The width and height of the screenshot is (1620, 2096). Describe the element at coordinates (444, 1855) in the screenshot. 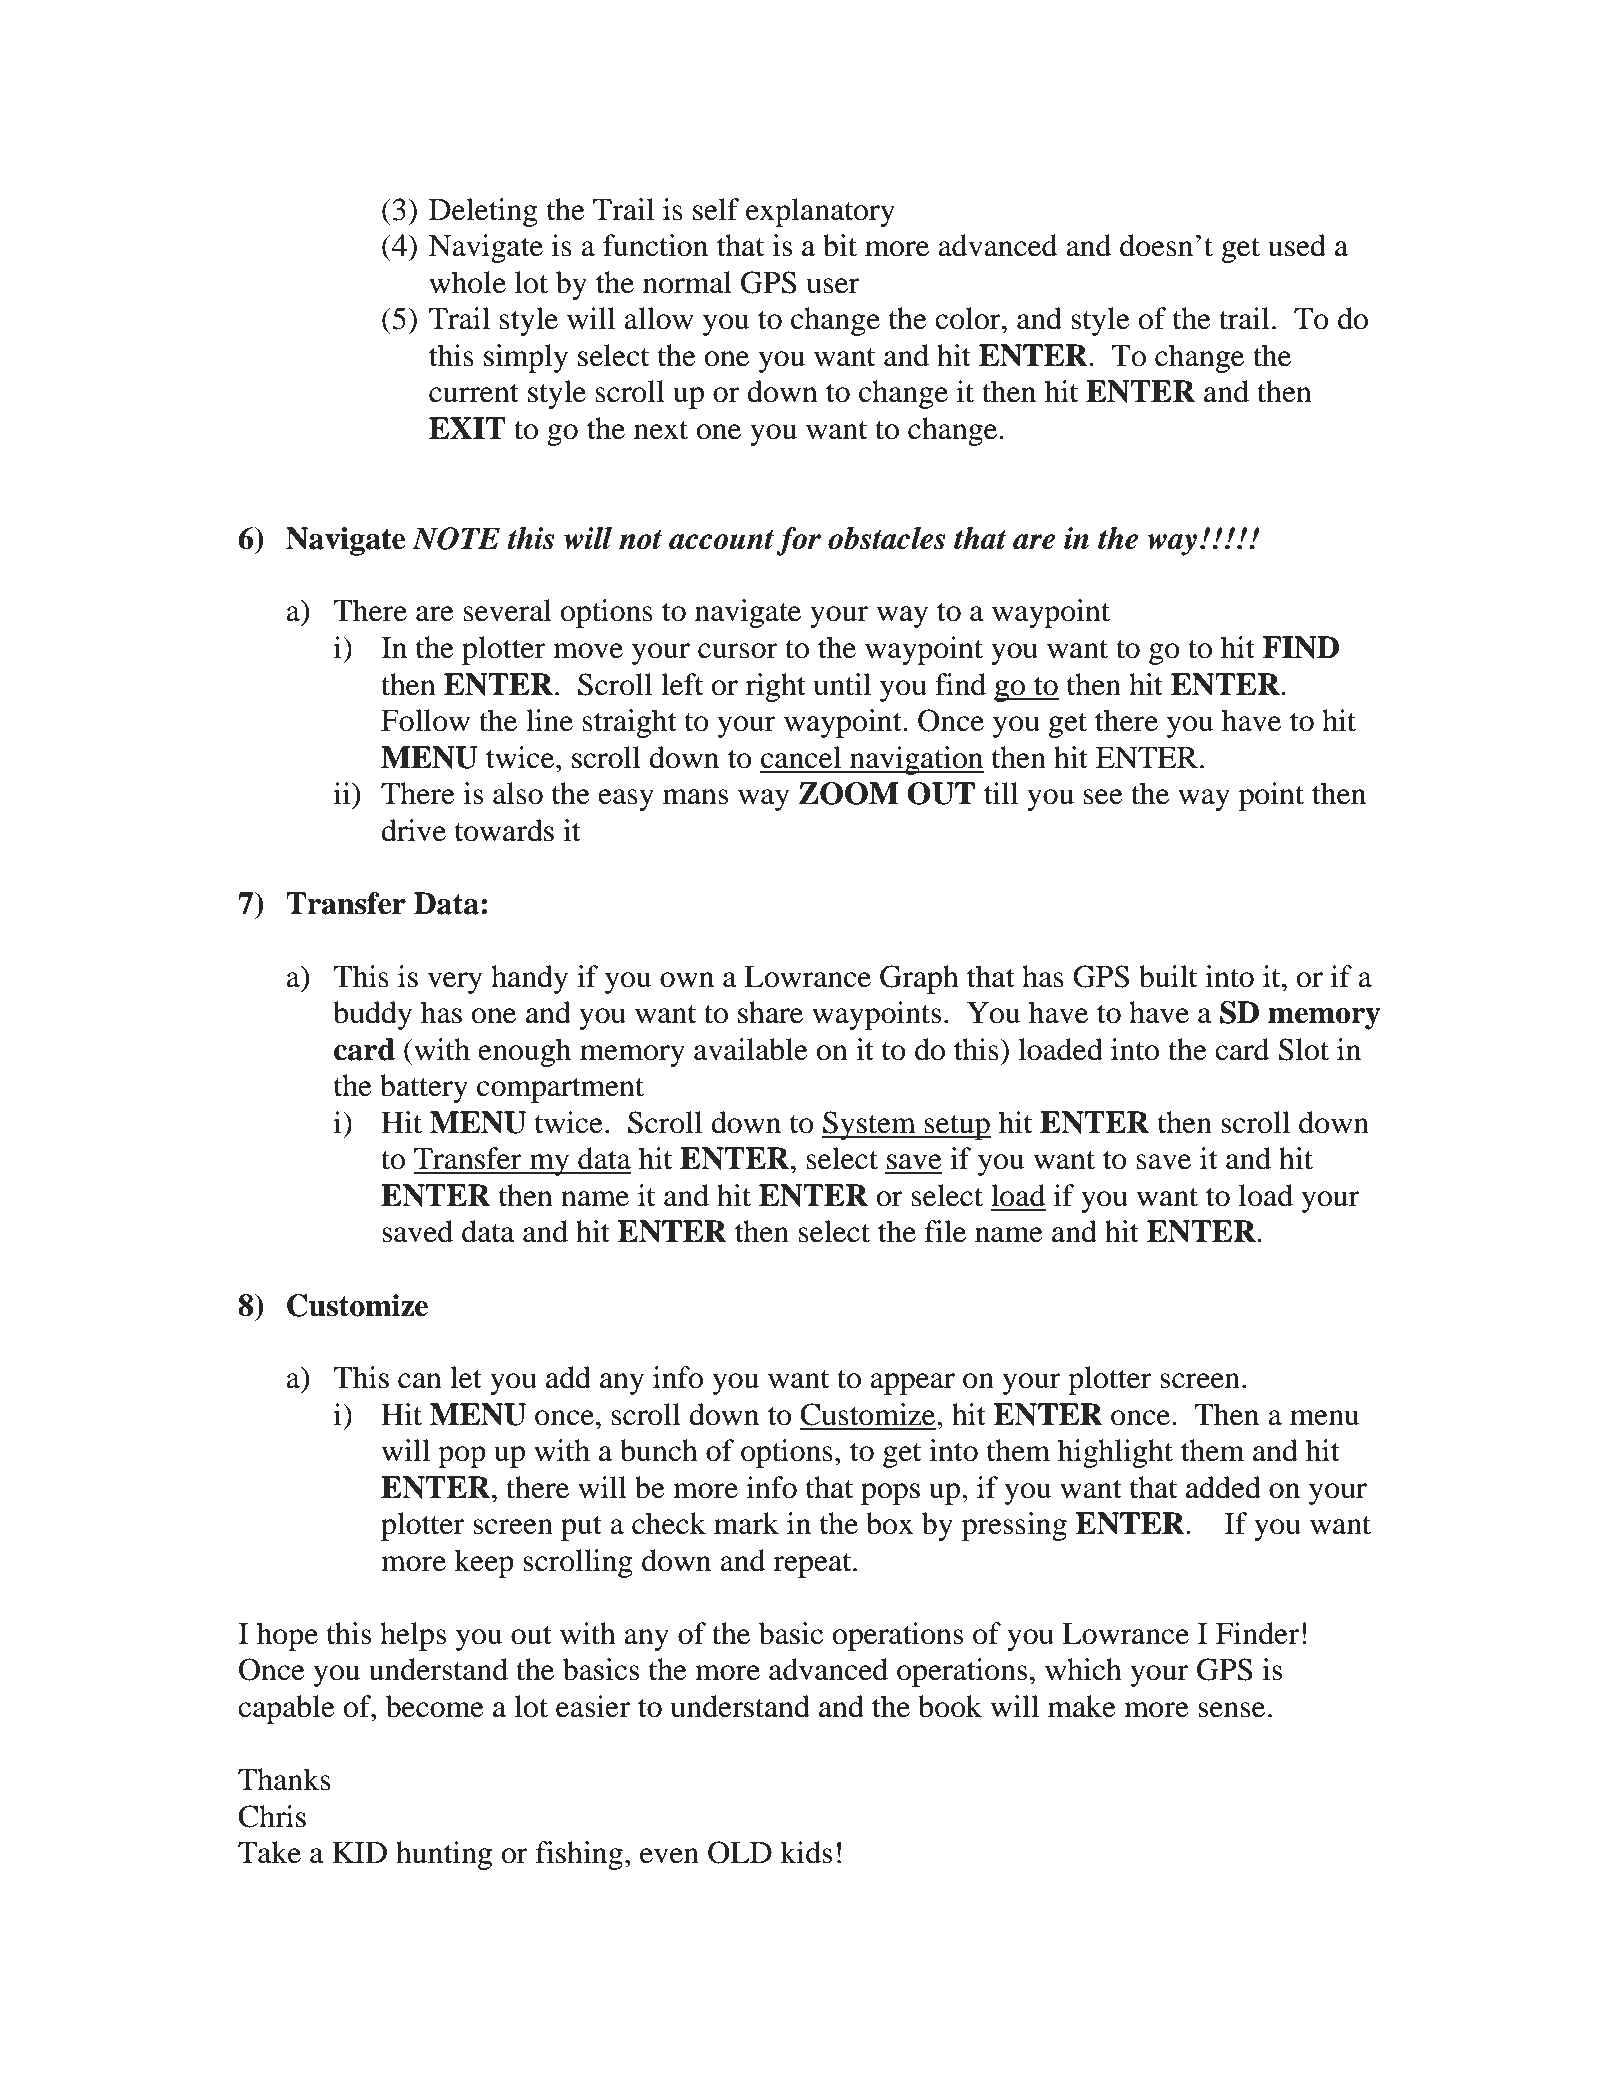

I see `hunting` at that location.
